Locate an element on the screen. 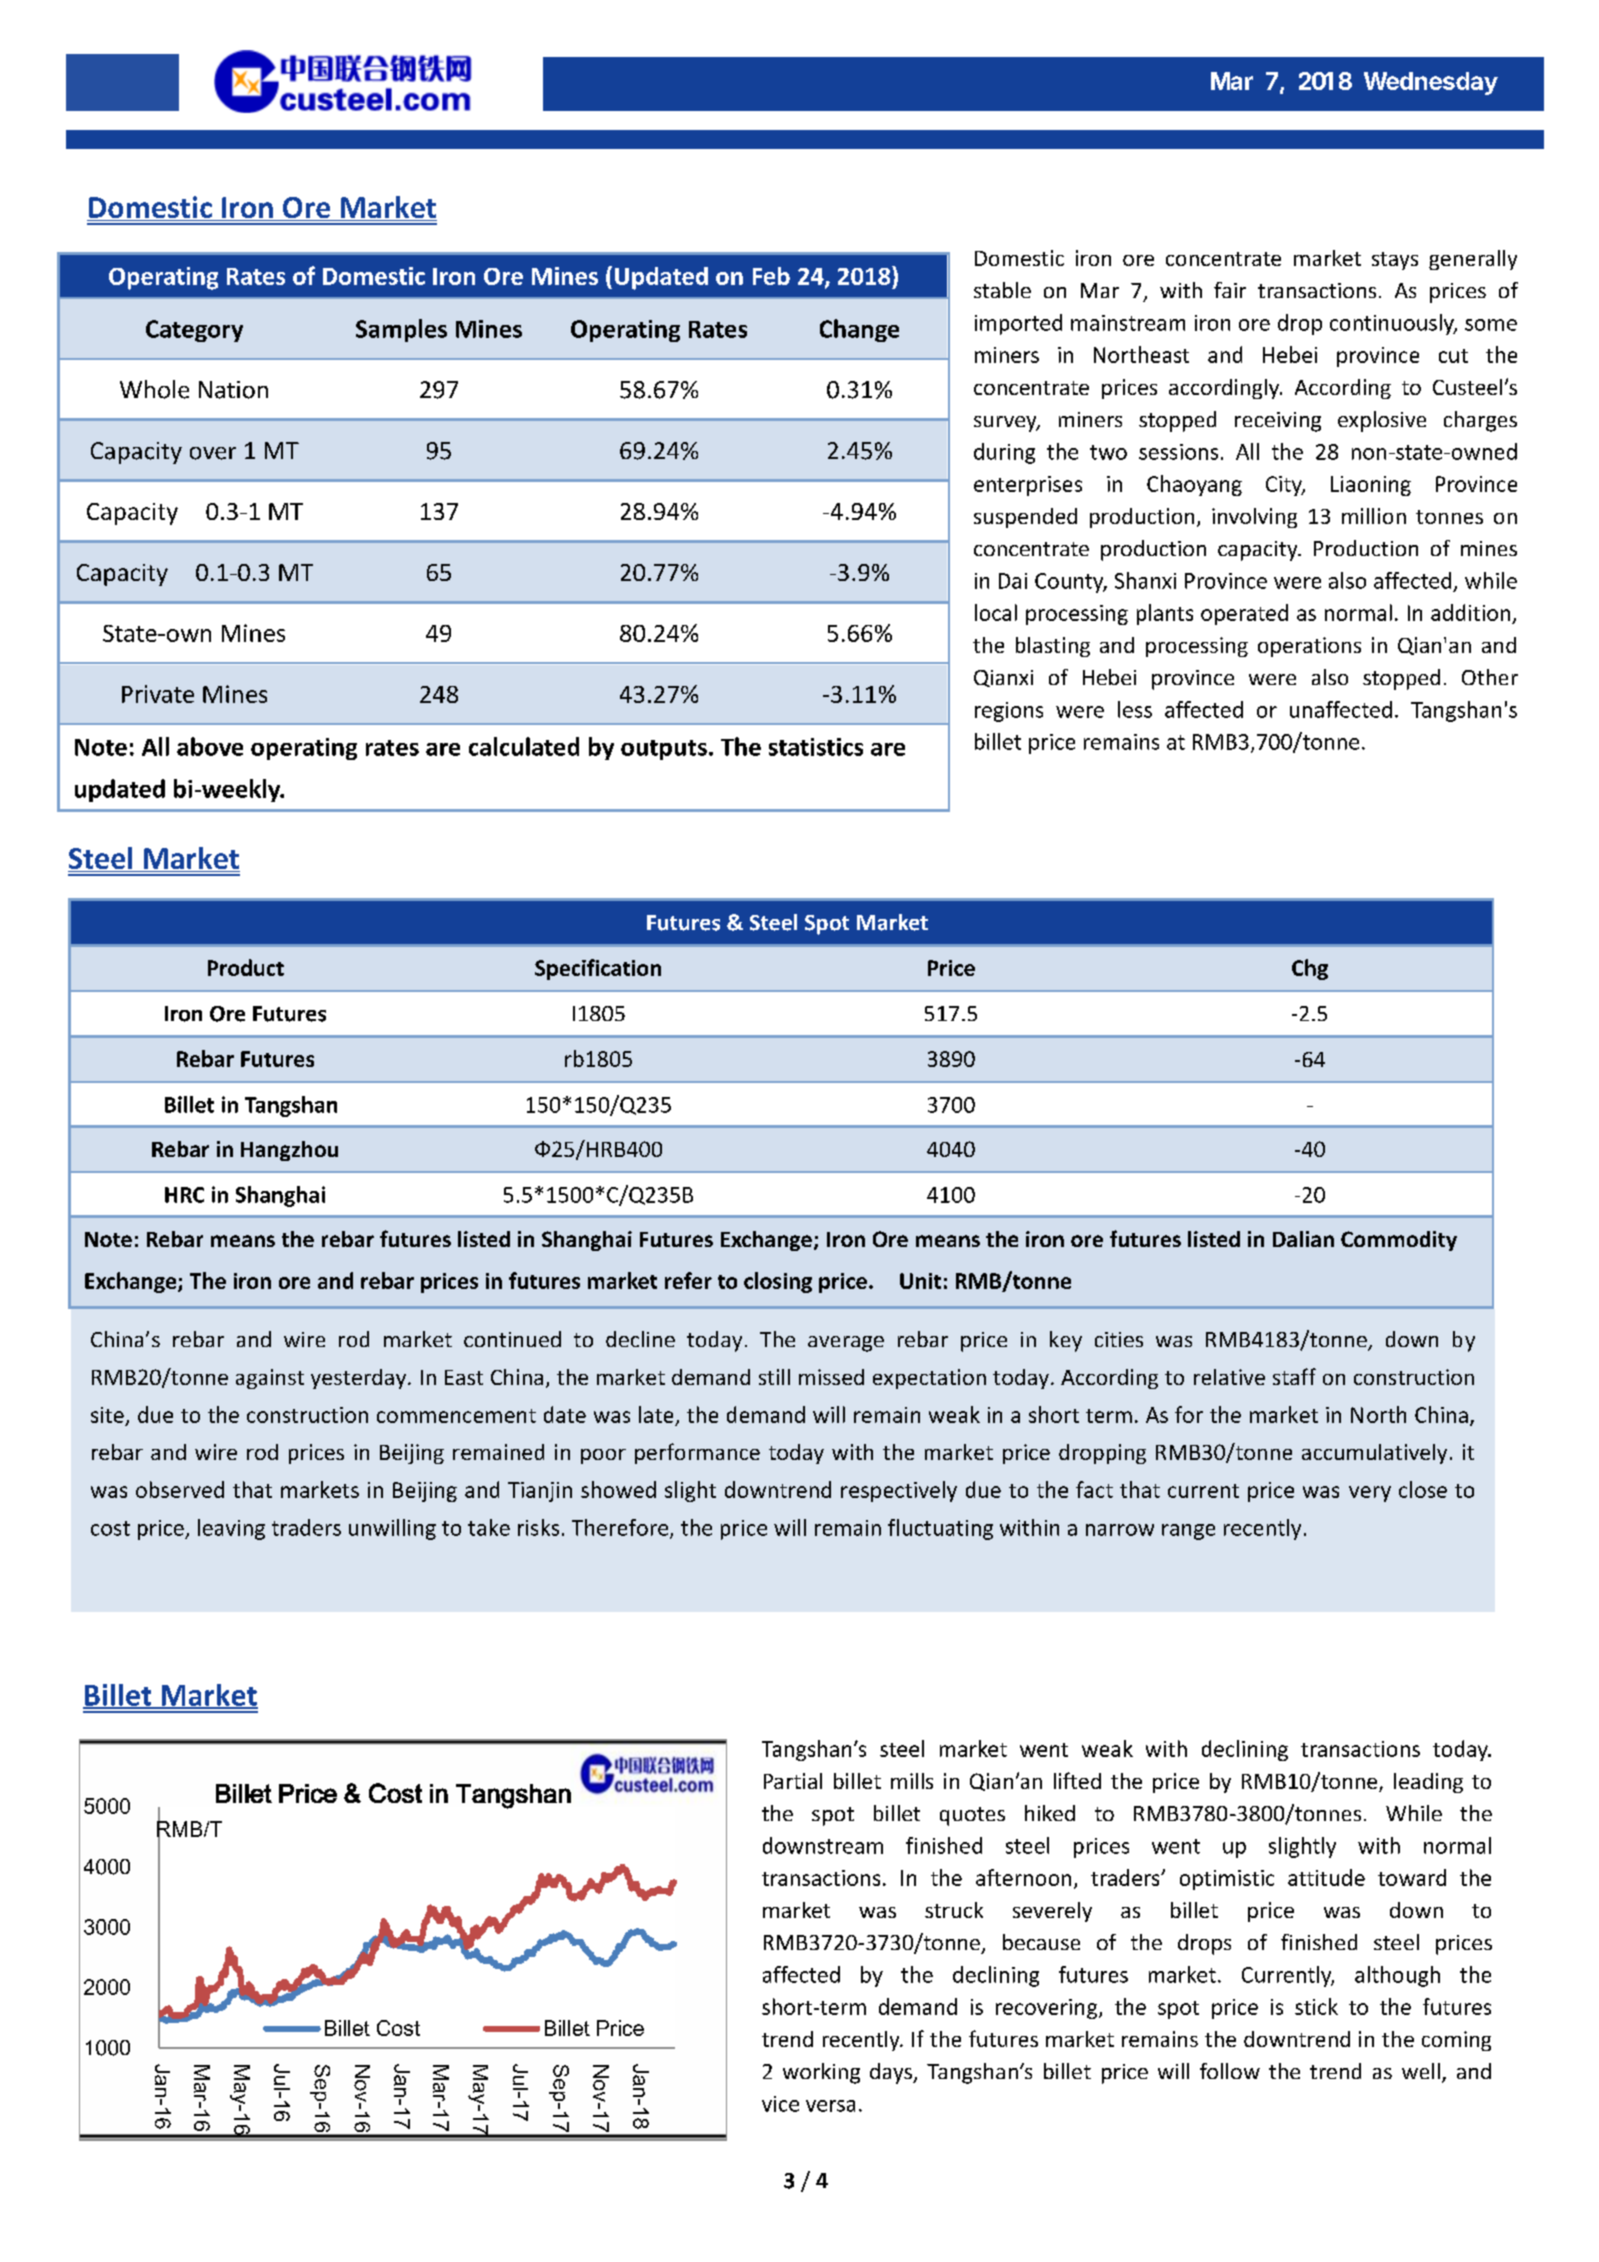 This screenshot has width=1599, height=2262. Private is located at coordinates (158, 694).
